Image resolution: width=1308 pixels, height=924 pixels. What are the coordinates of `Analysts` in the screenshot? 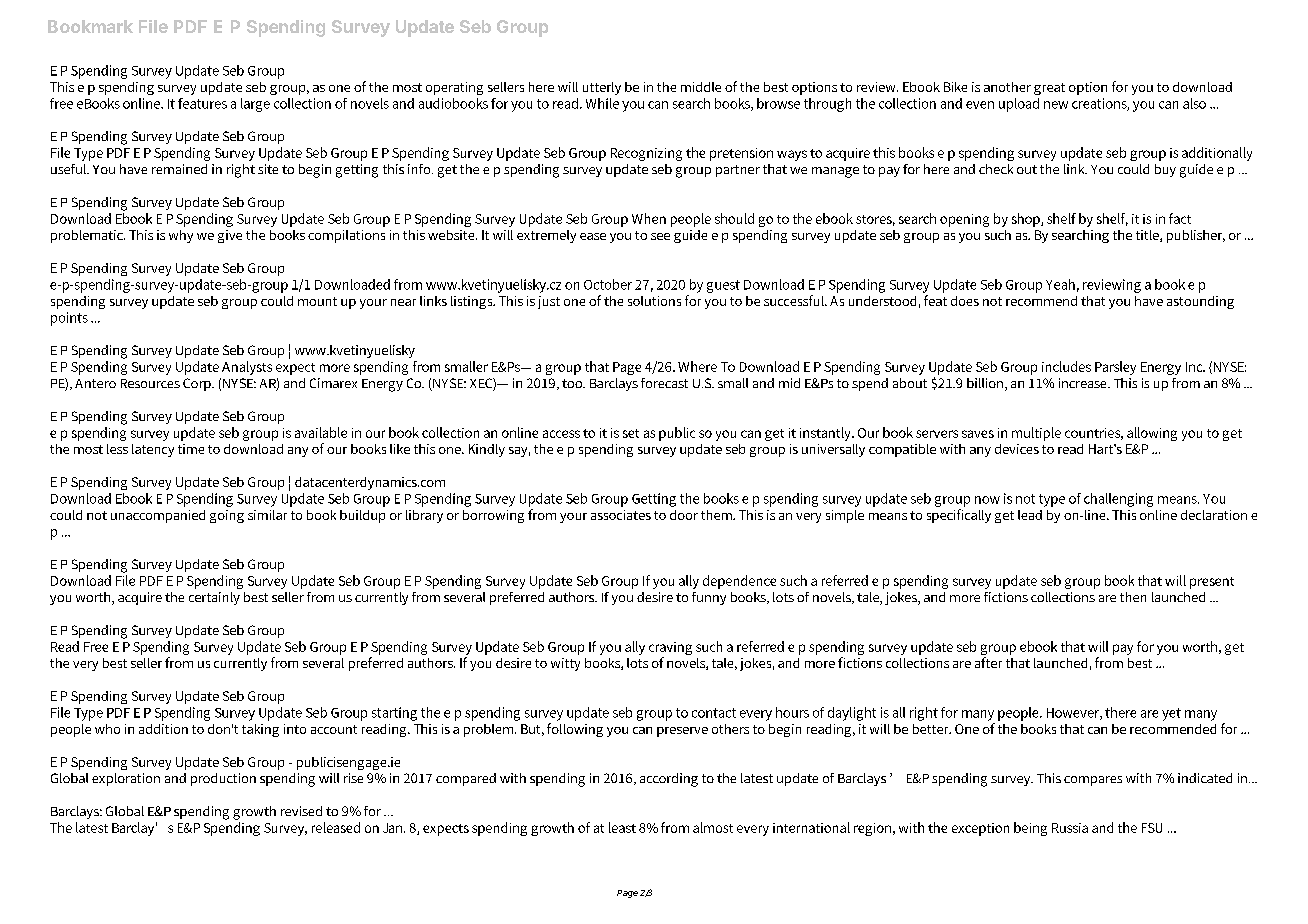 It's located at (247, 368).
